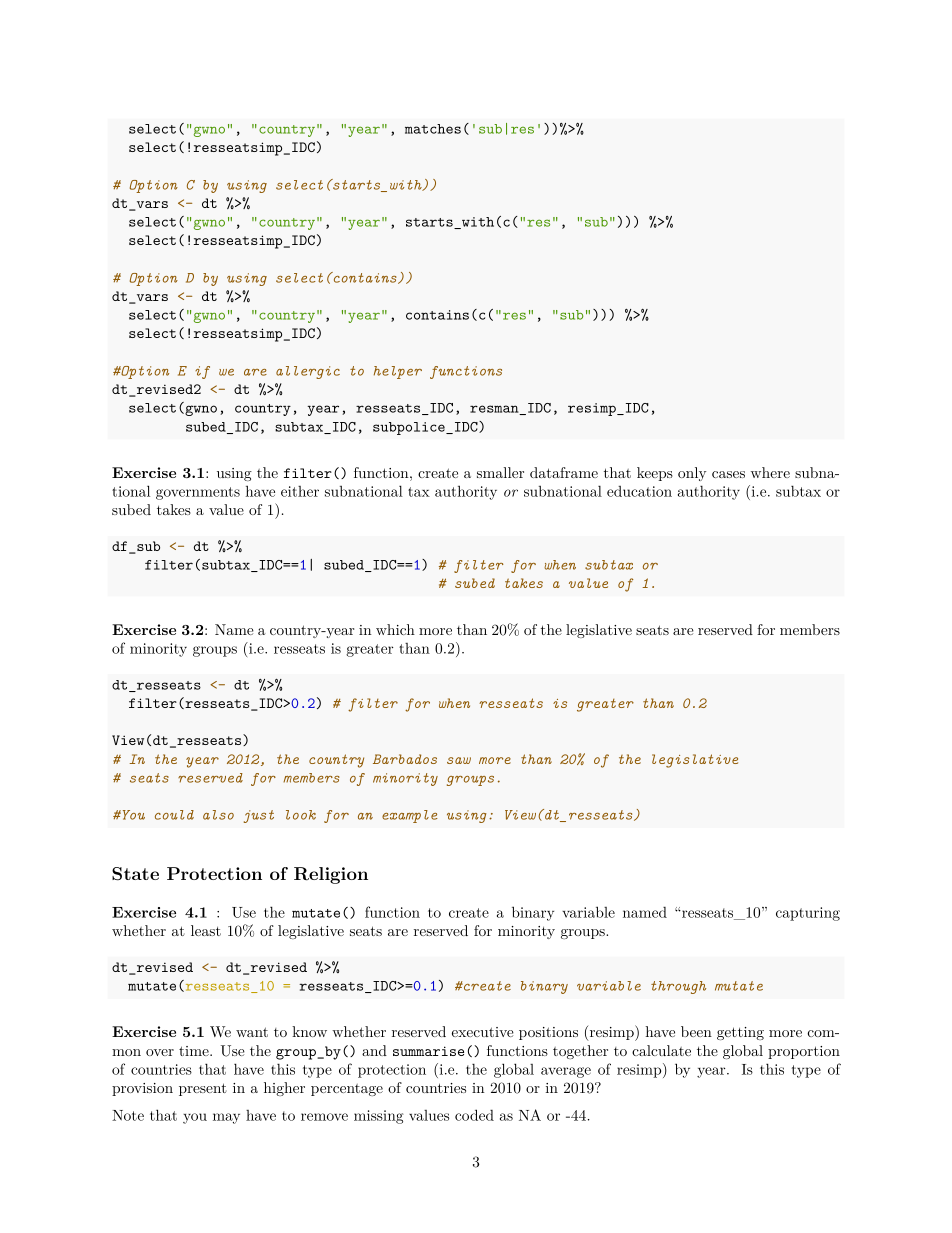 The height and width of the screenshot is (1233, 952). What do you see at coordinates (410, 816) in the screenshot?
I see `example` at bounding box center [410, 816].
